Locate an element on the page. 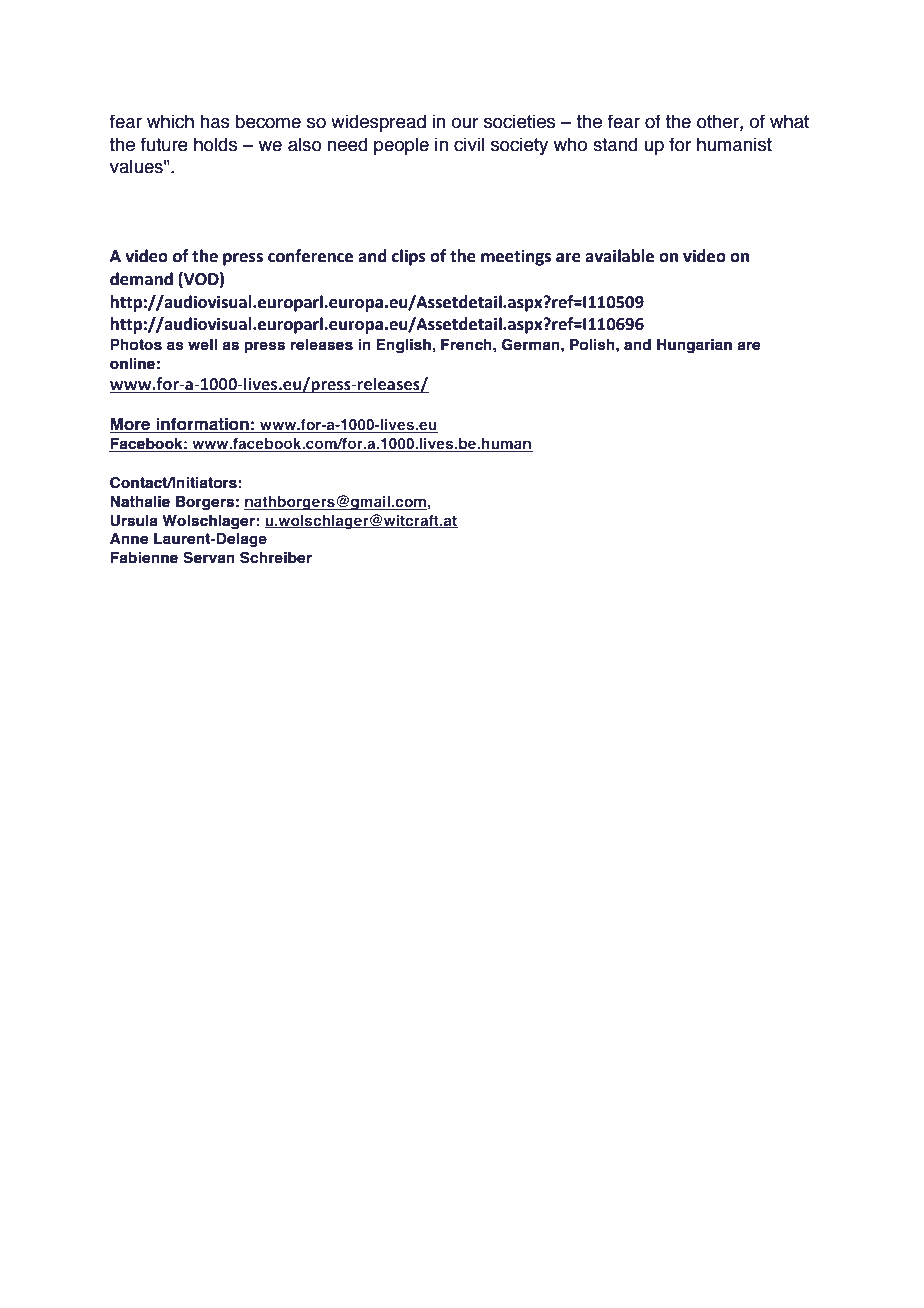  Schreiber is located at coordinates (276, 557).
